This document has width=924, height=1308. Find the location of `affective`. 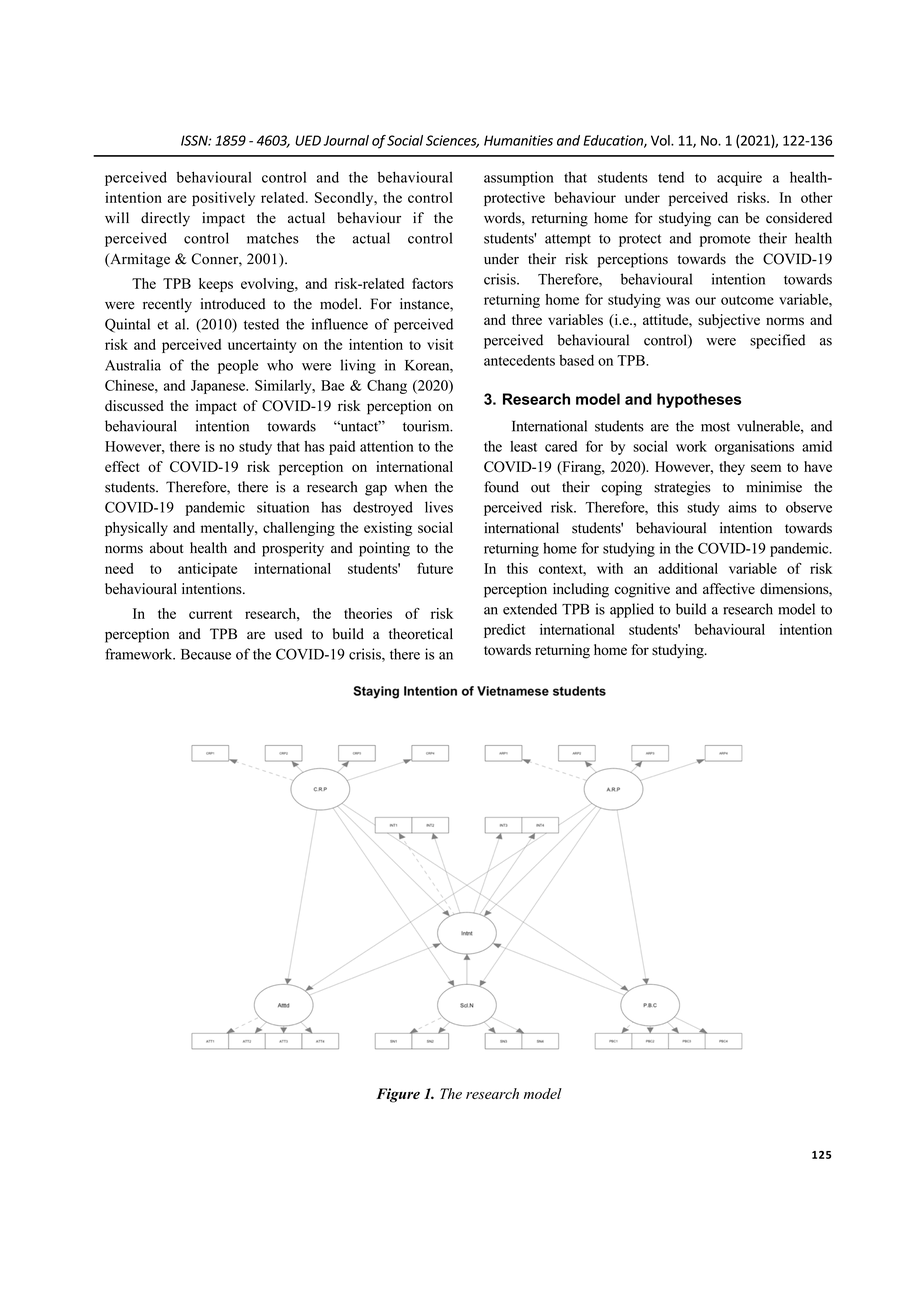

affective is located at coordinates (729, 588).
